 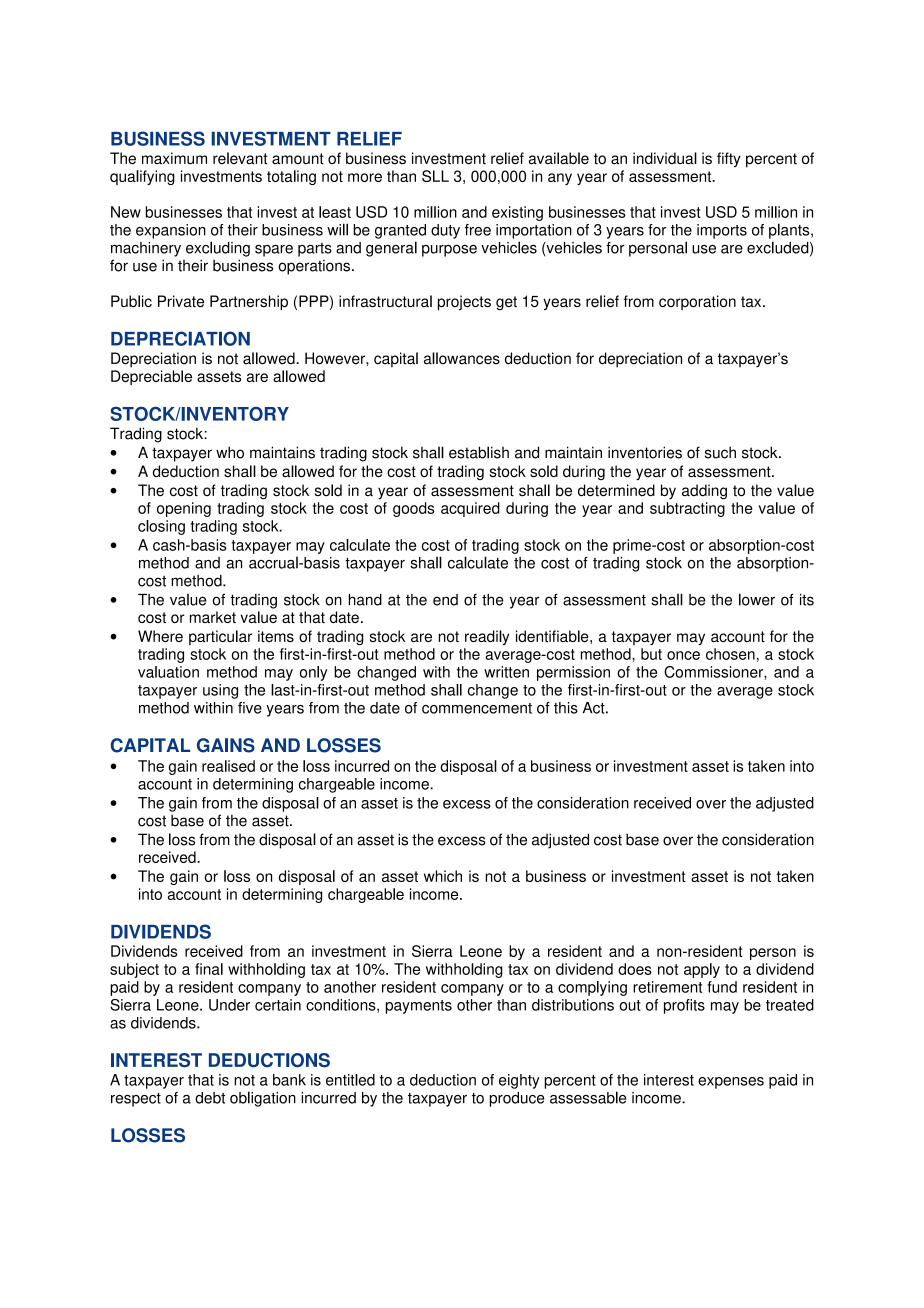 What do you see at coordinates (174, 158) in the page?
I see `maximum` at bounding box center [174, 158].
